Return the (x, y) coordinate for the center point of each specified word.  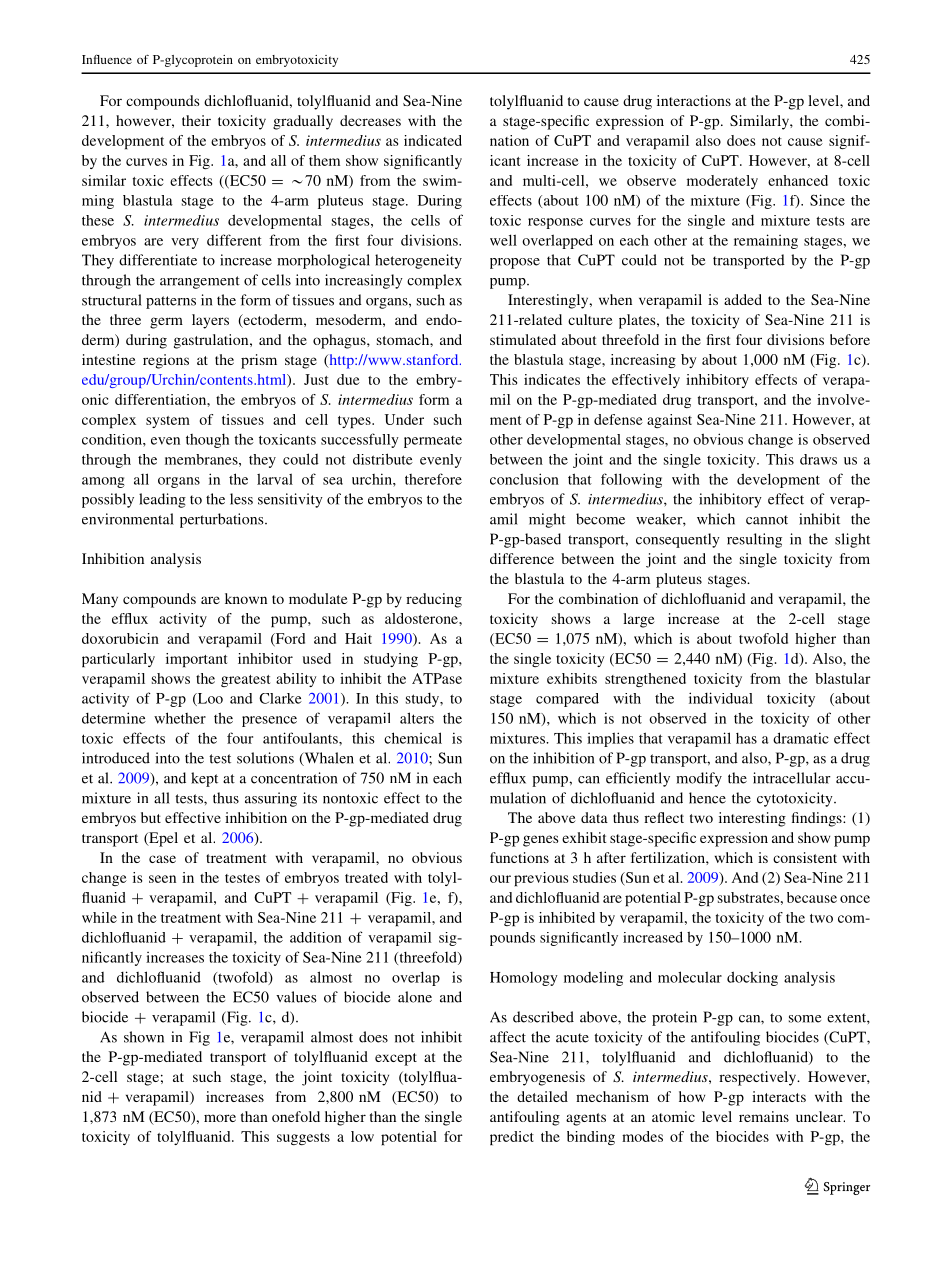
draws (818, 459)
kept (204, 779)
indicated (433, 140)
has (746, 738)
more (220, 1118)
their (196, 120)
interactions (694, 100)
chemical (413, 738)
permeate (433, 442)
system (168, 422)
